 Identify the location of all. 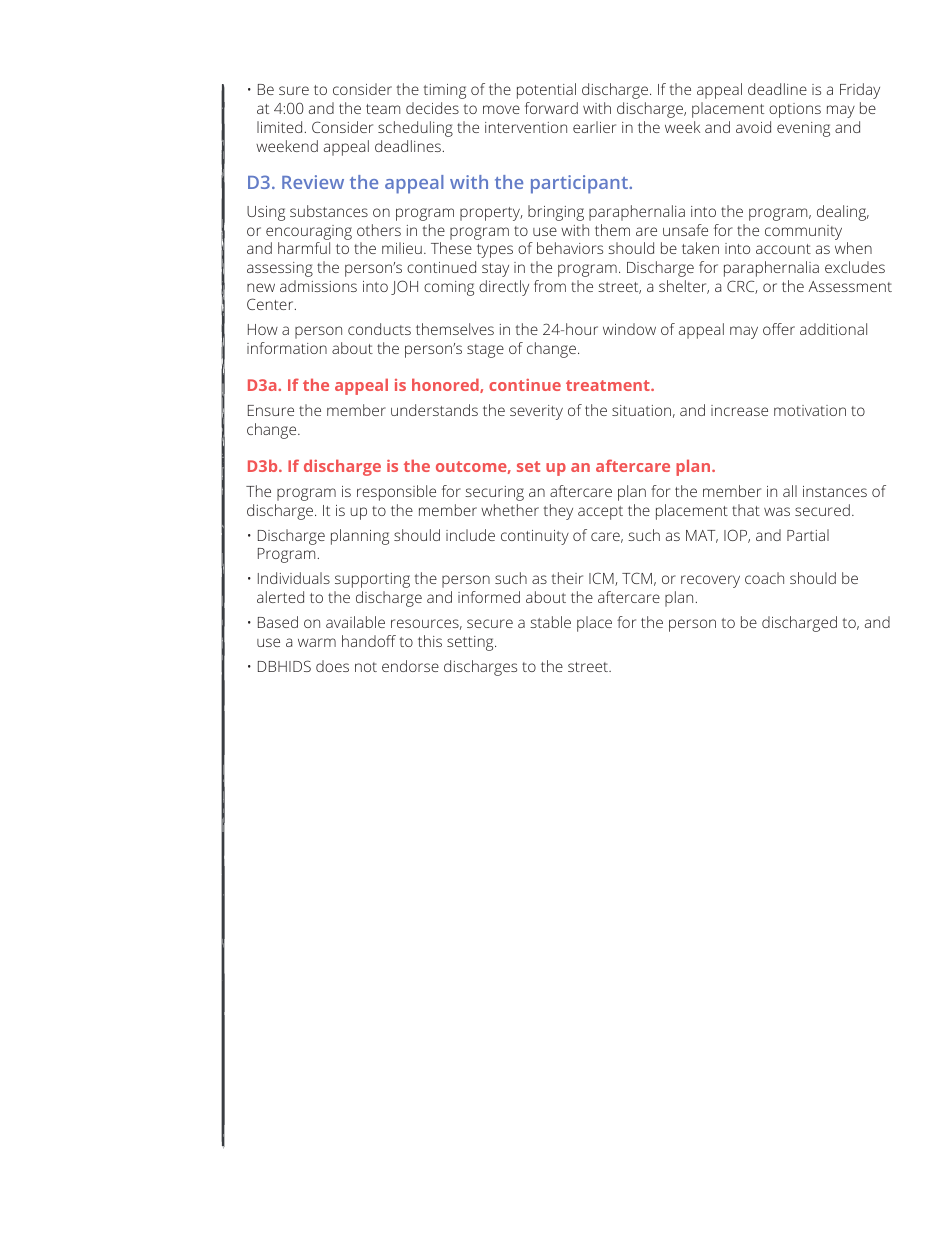
(790, 491).
